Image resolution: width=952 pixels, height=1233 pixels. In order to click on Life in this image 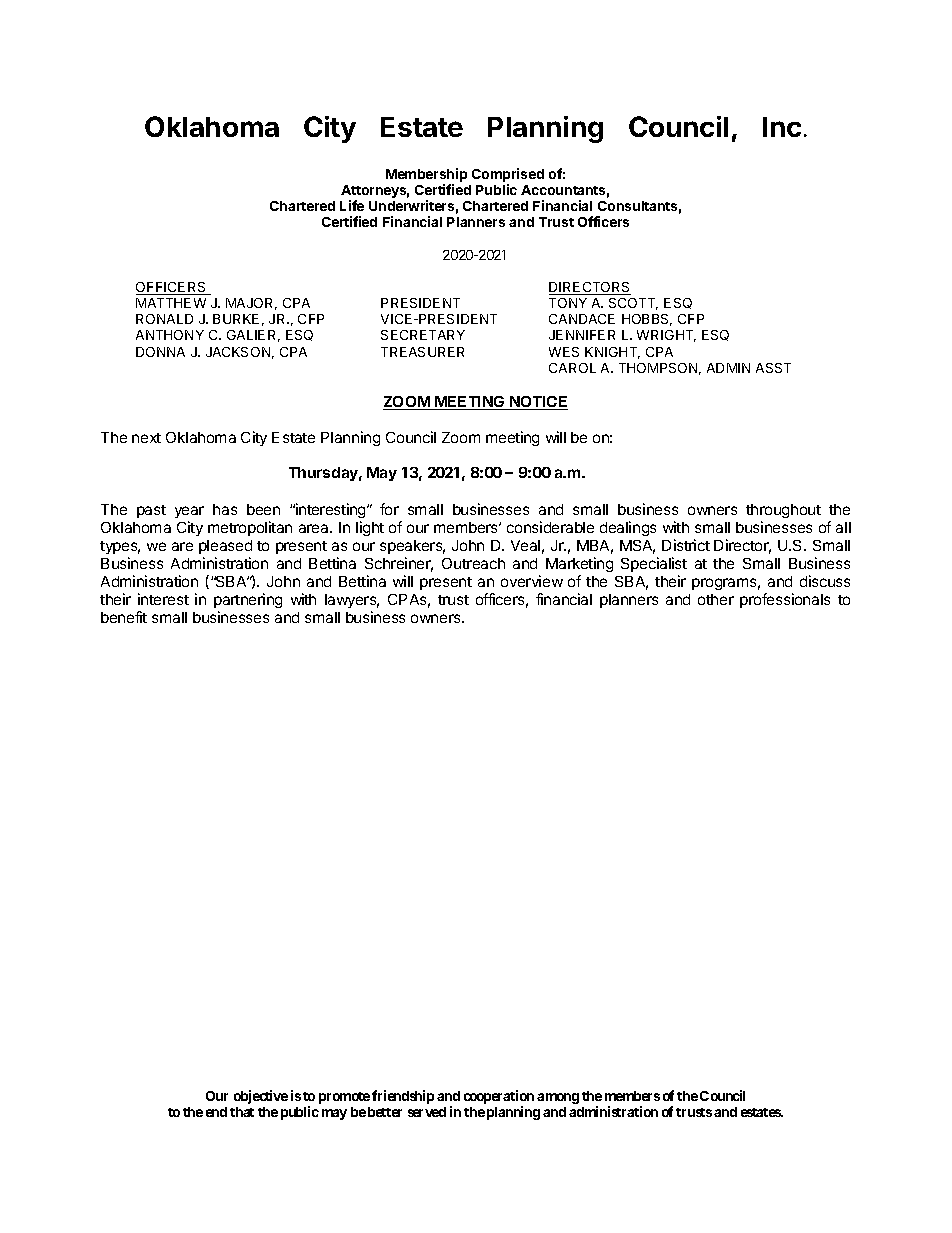, I will do `click(352, 205)`.
